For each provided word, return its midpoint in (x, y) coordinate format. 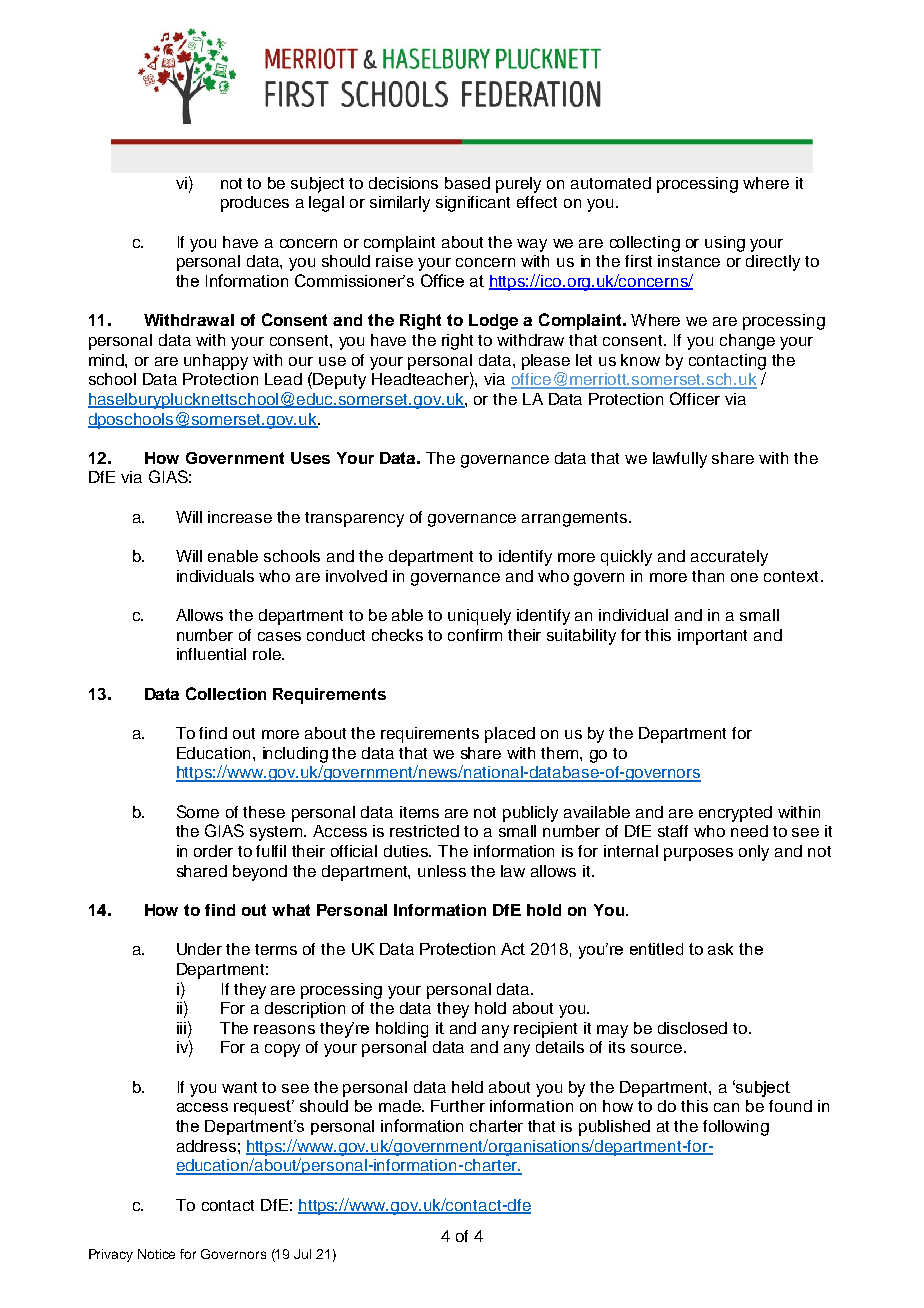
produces (255, 204)
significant (473, 204)
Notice (156, 1254)
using (725, 244)
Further (458, 1106)
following (736, 1128)
